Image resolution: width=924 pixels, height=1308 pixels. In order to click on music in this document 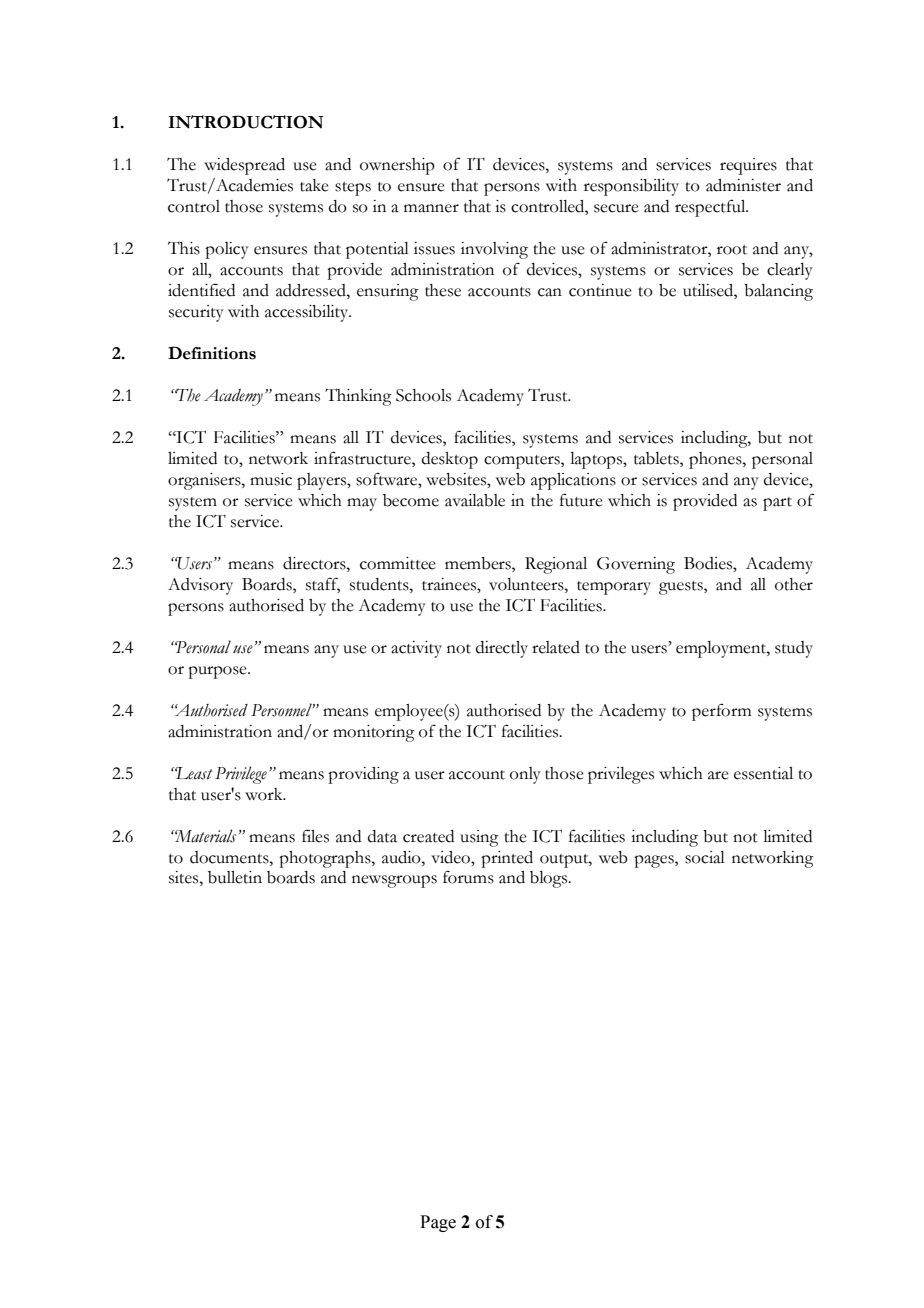, I will do `click(271, 479)`.
